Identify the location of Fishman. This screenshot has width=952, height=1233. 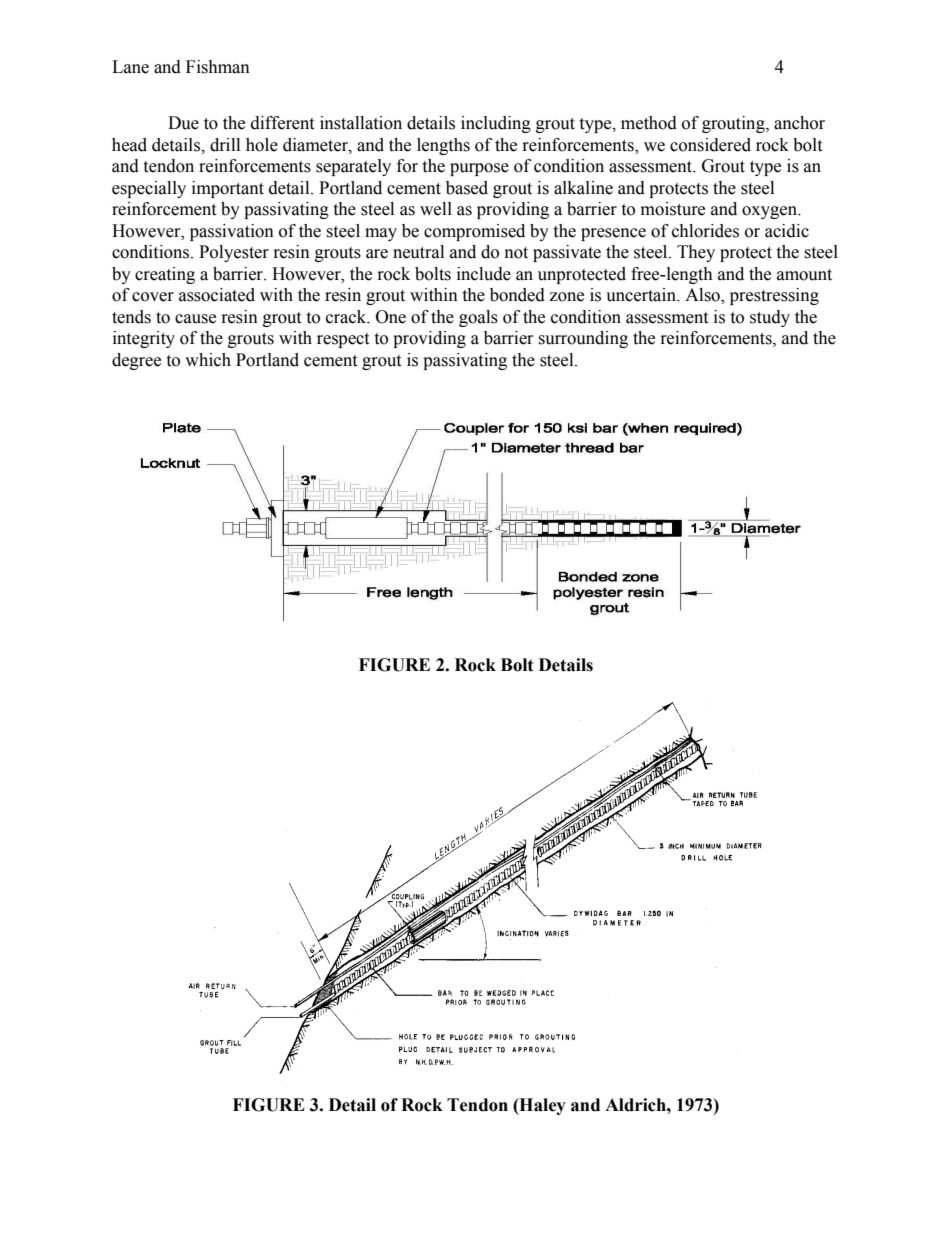
(218, 67).
